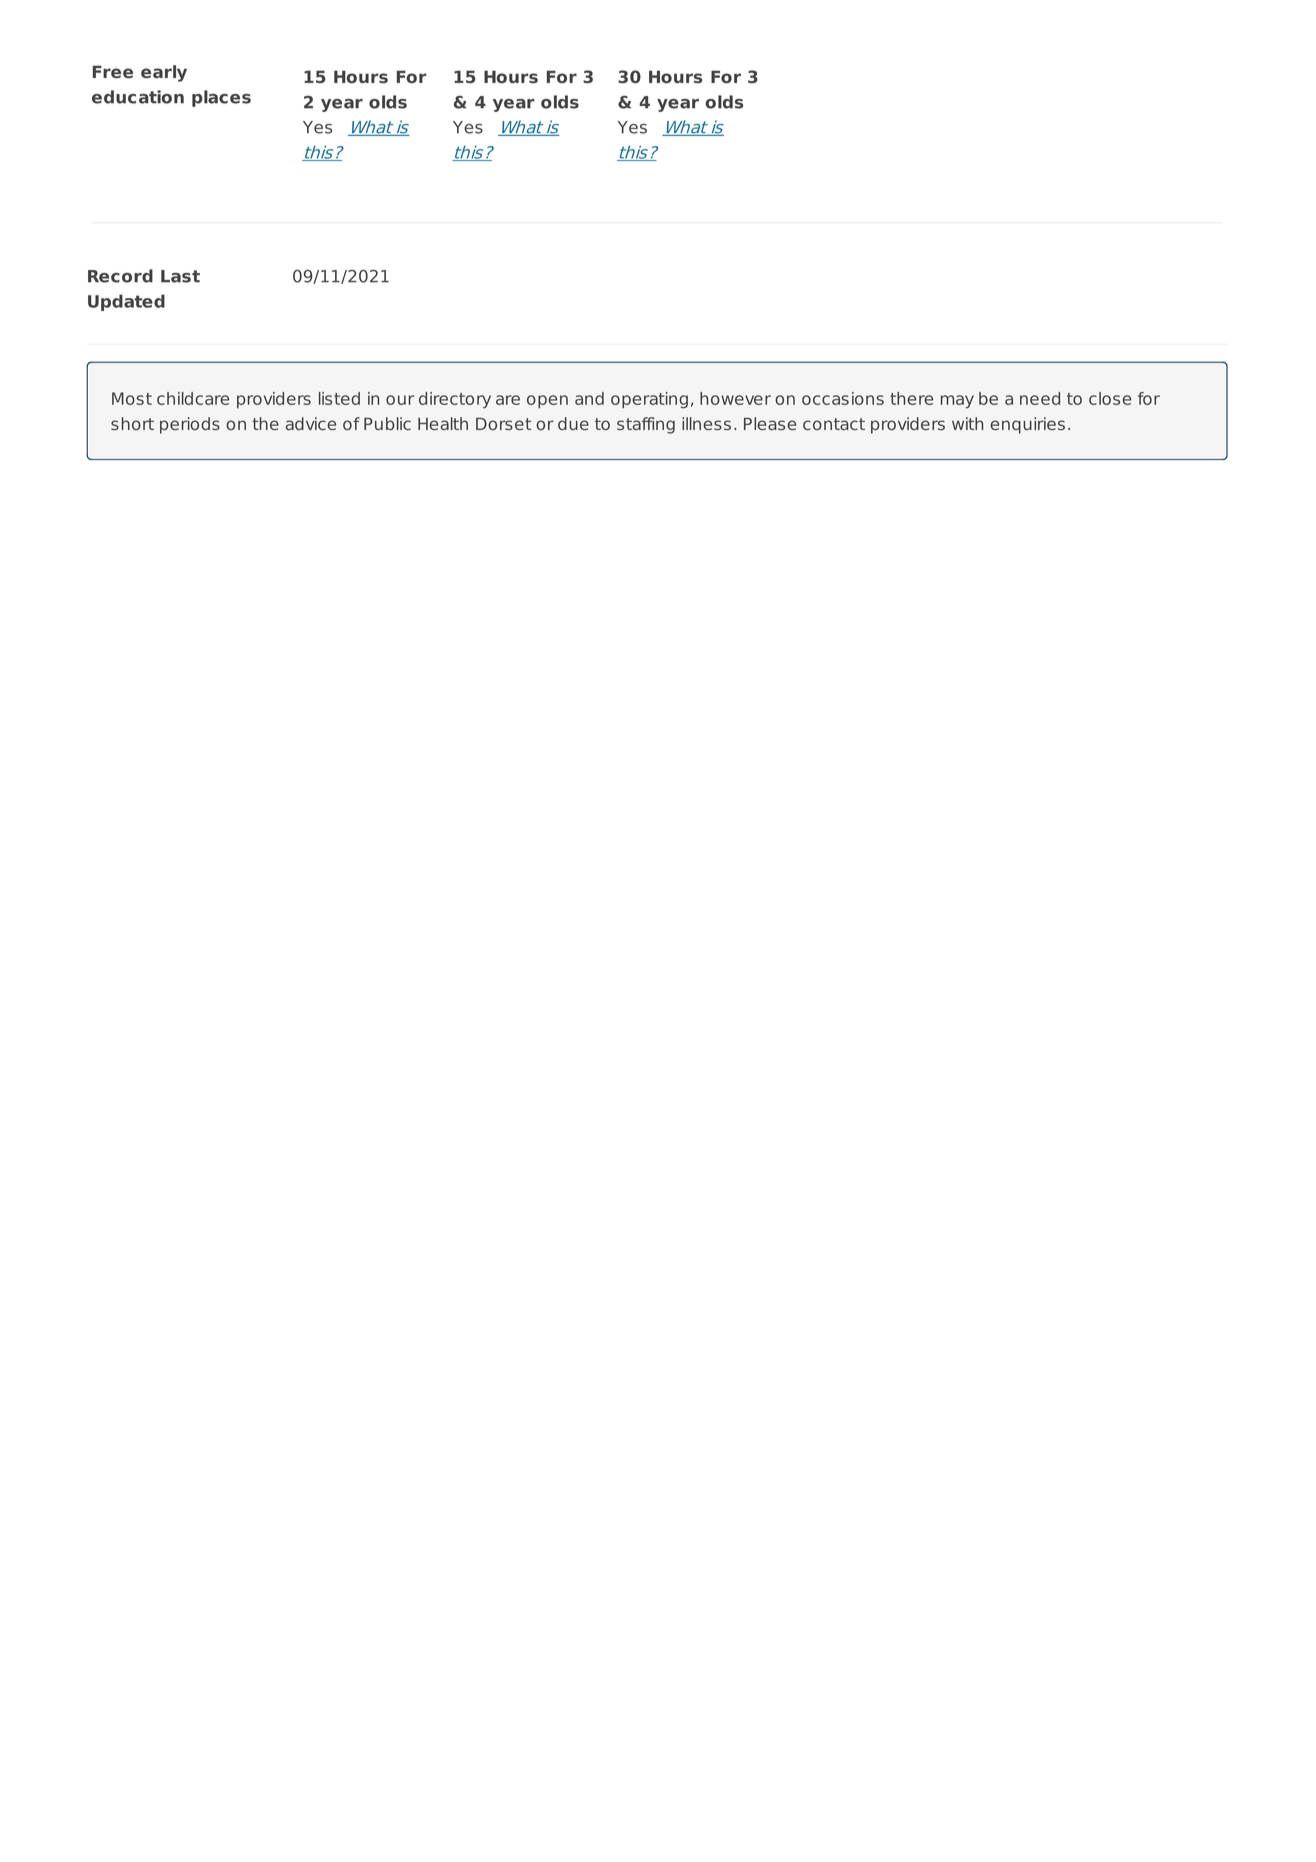  Describe the element at coordinates (180, 276) in the page. I see `Last` at that location.
